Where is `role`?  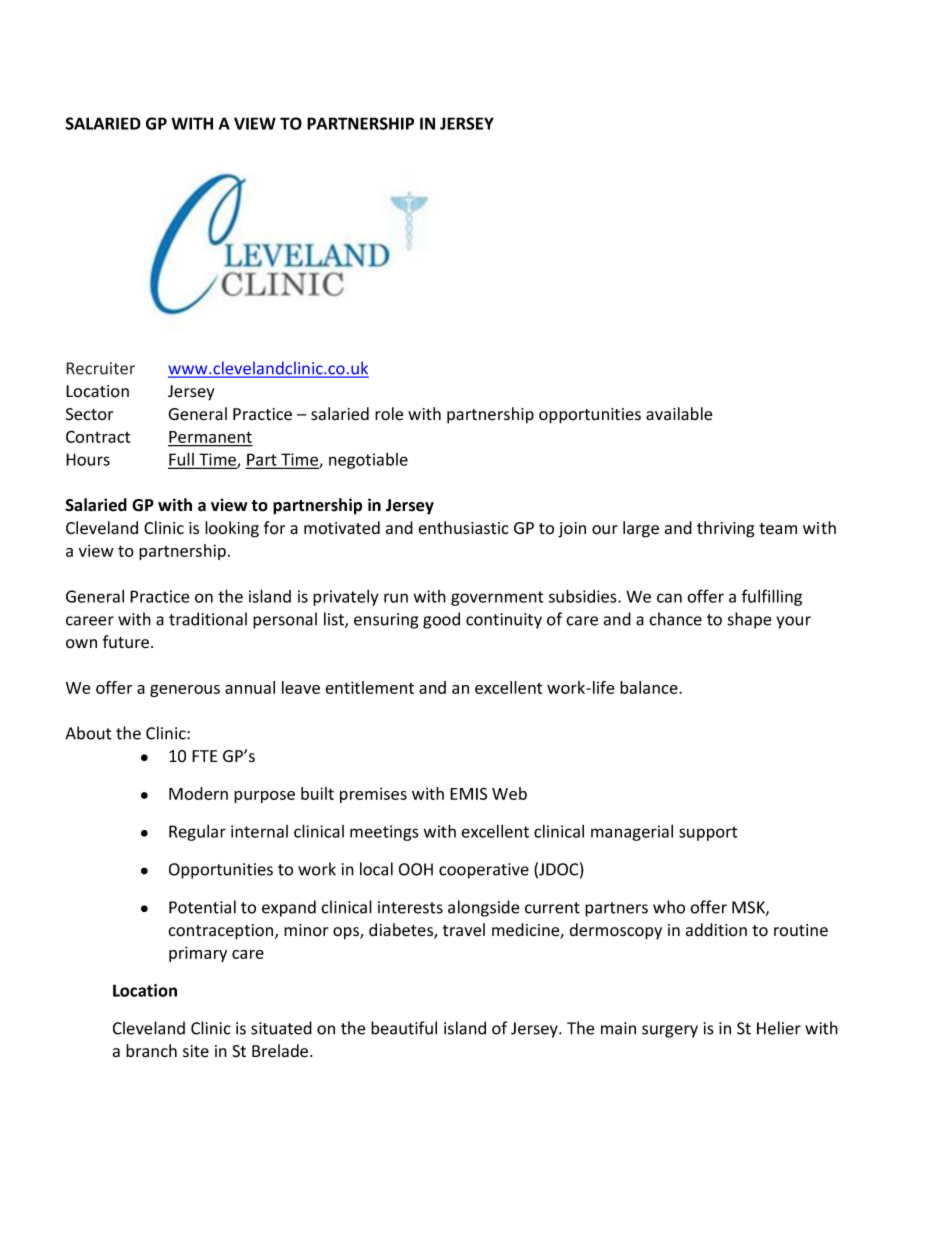
role is located at coordinates (389, 414).
